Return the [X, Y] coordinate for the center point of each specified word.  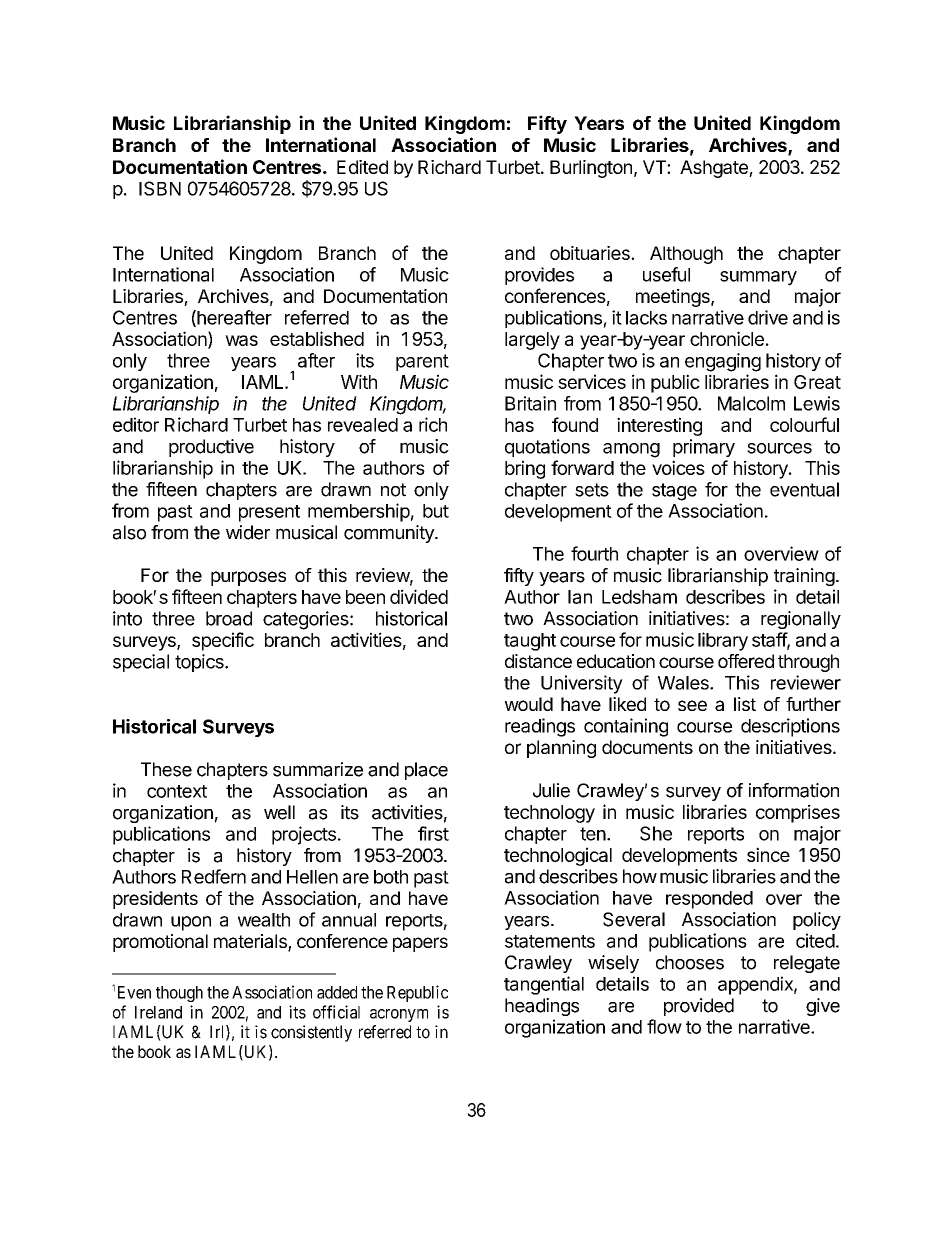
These [166, 769]
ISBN [160, 188]
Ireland [158, 1012]
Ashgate [715, 169]
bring [525, 469]
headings [542, 1007]
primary [704, 448]
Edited [362, 167]
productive [211, 448]
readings [540, 727]
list [745, 704]
